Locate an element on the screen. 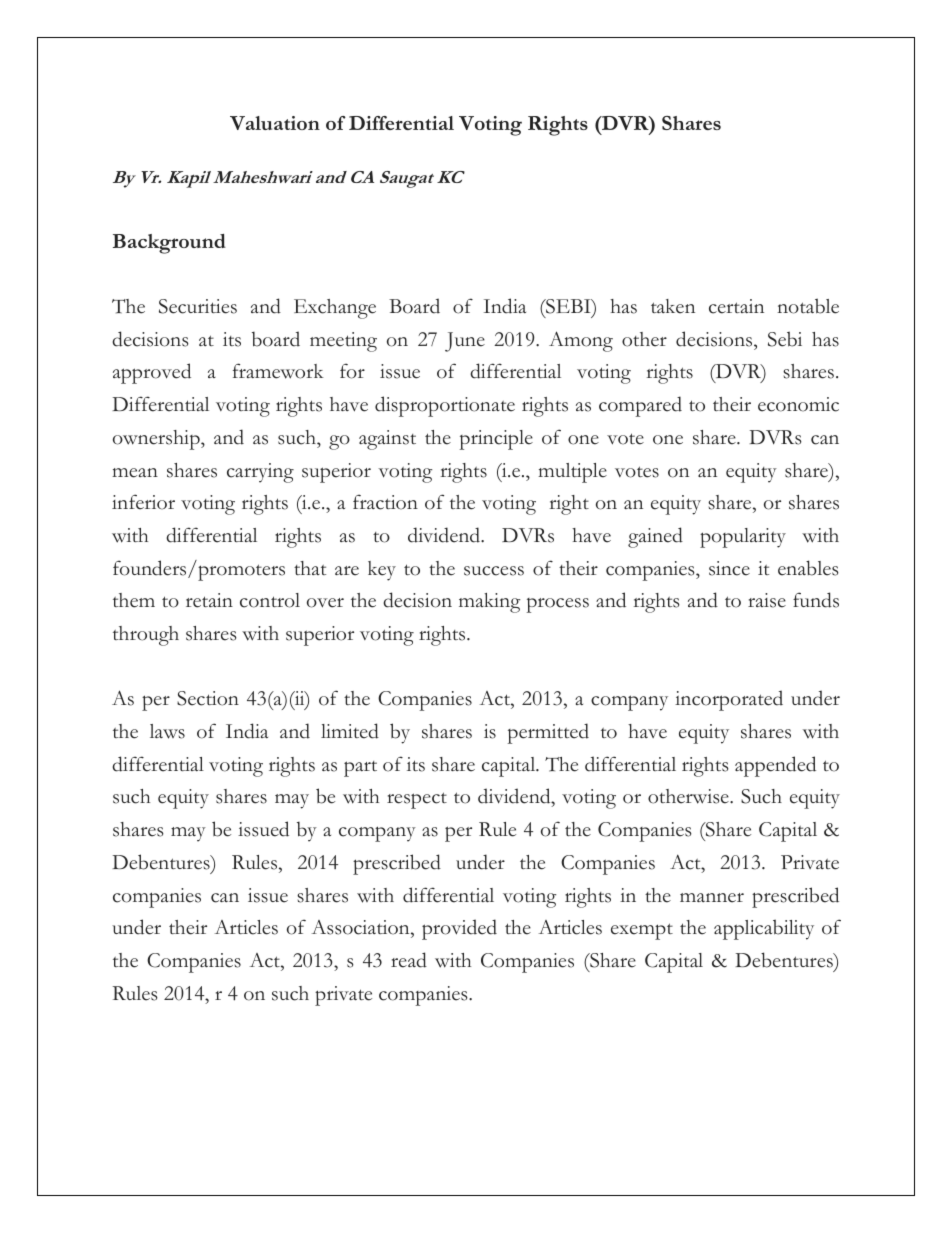 The image size is (952, 1233). Valuation is located at coordinates (275, 123).
